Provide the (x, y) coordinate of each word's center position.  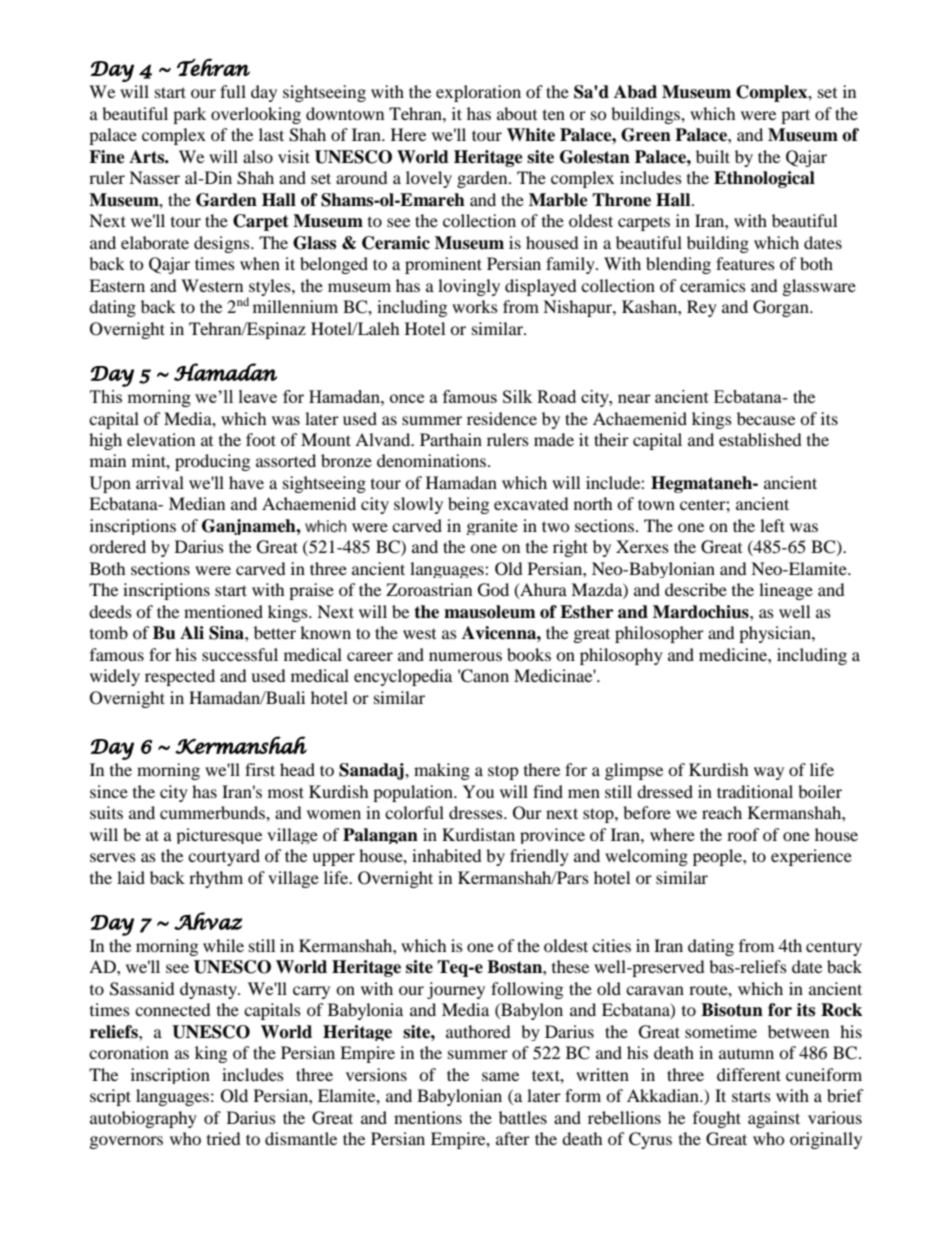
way (769, 773)
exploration (478, 93)
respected (180, 677)
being (468, 505)
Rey (702, 308)
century (834, 948)
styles (270, 288)
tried (224, 1138)
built (713, 156)
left (772, 525)
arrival (160, 482)
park (189, 115)
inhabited (447, 855)
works (475, 306)
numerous (465, 656)
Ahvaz (208, 921)
